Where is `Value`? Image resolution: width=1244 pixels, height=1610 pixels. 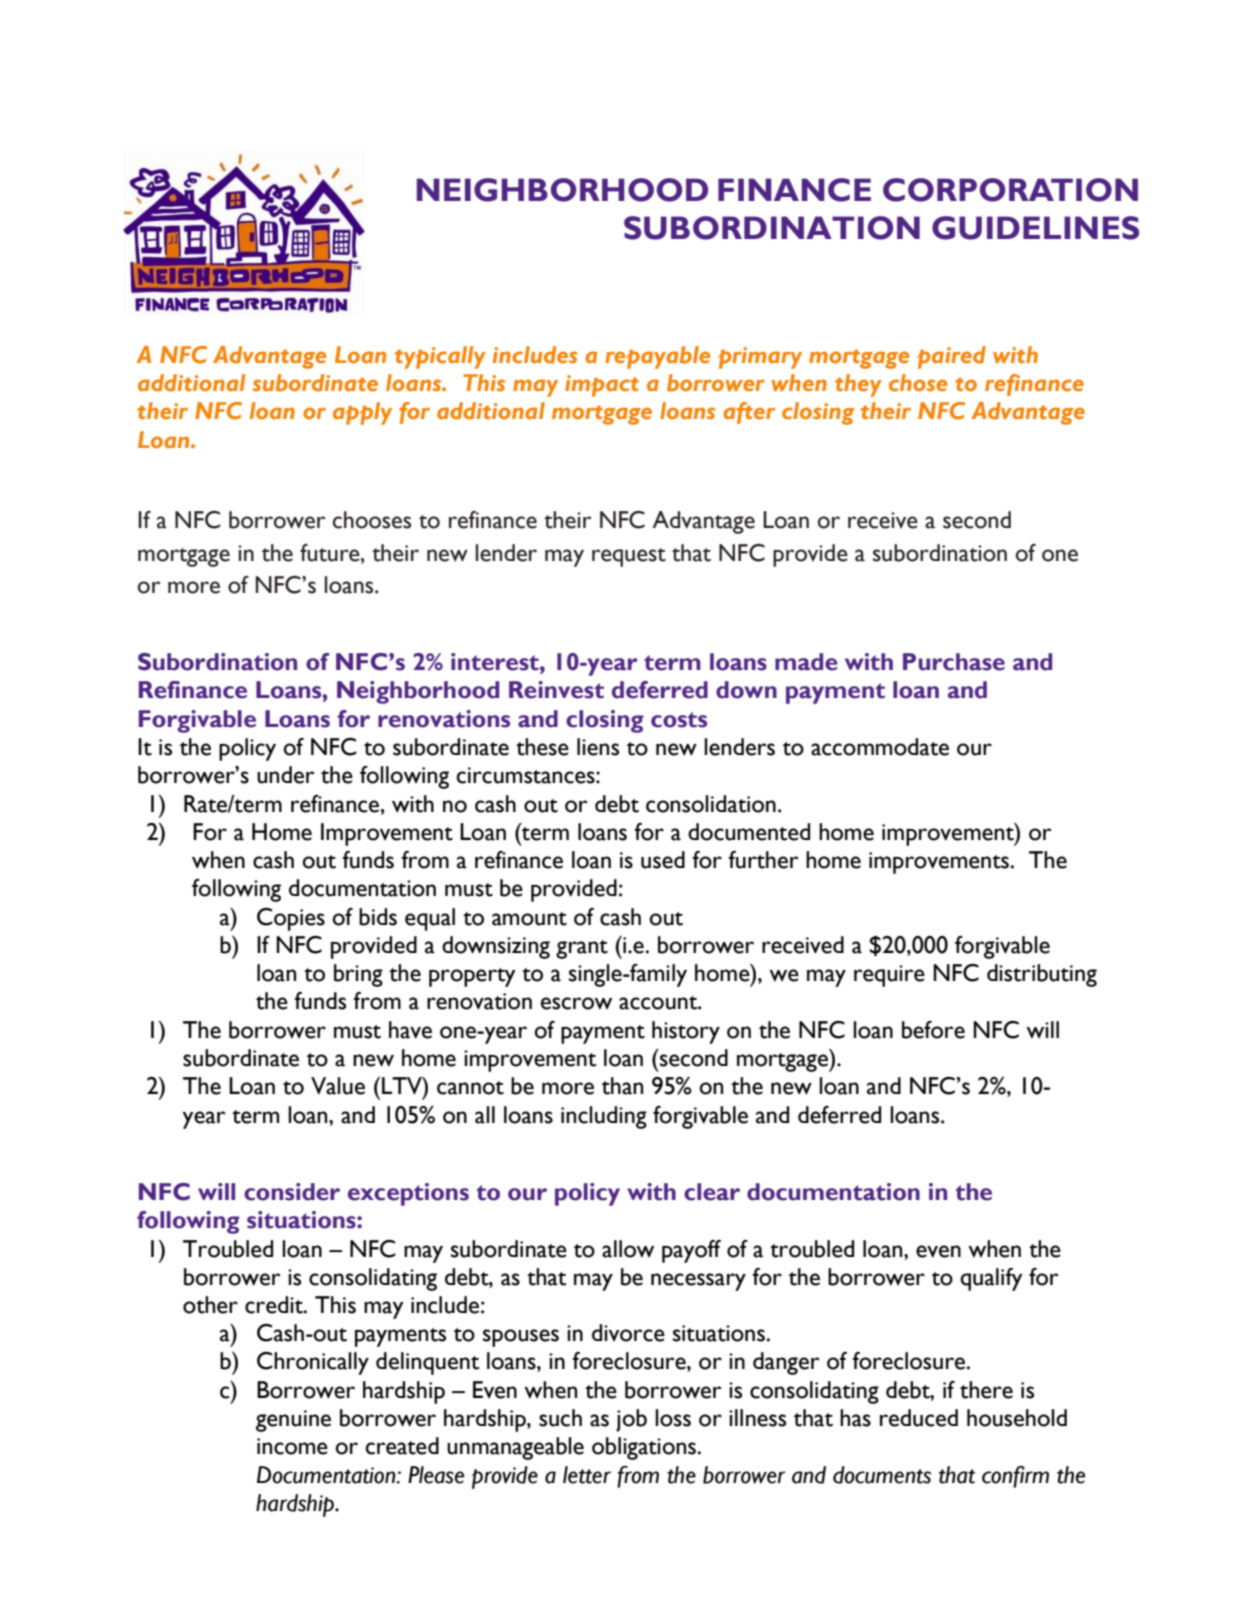
Value is located at coordinates (338, 1086).
